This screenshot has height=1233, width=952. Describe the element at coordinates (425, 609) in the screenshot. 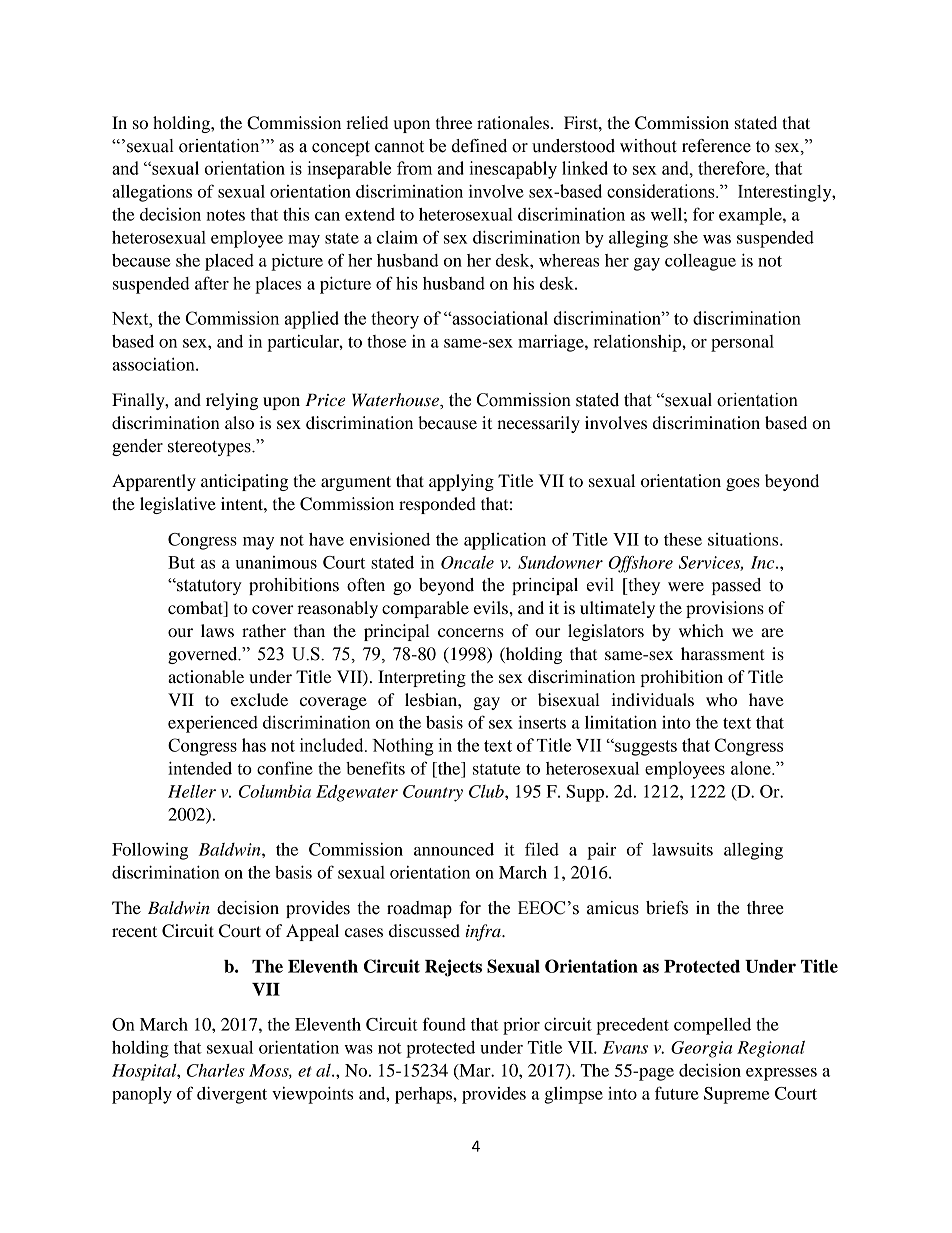

I see `comparable` at that location.
